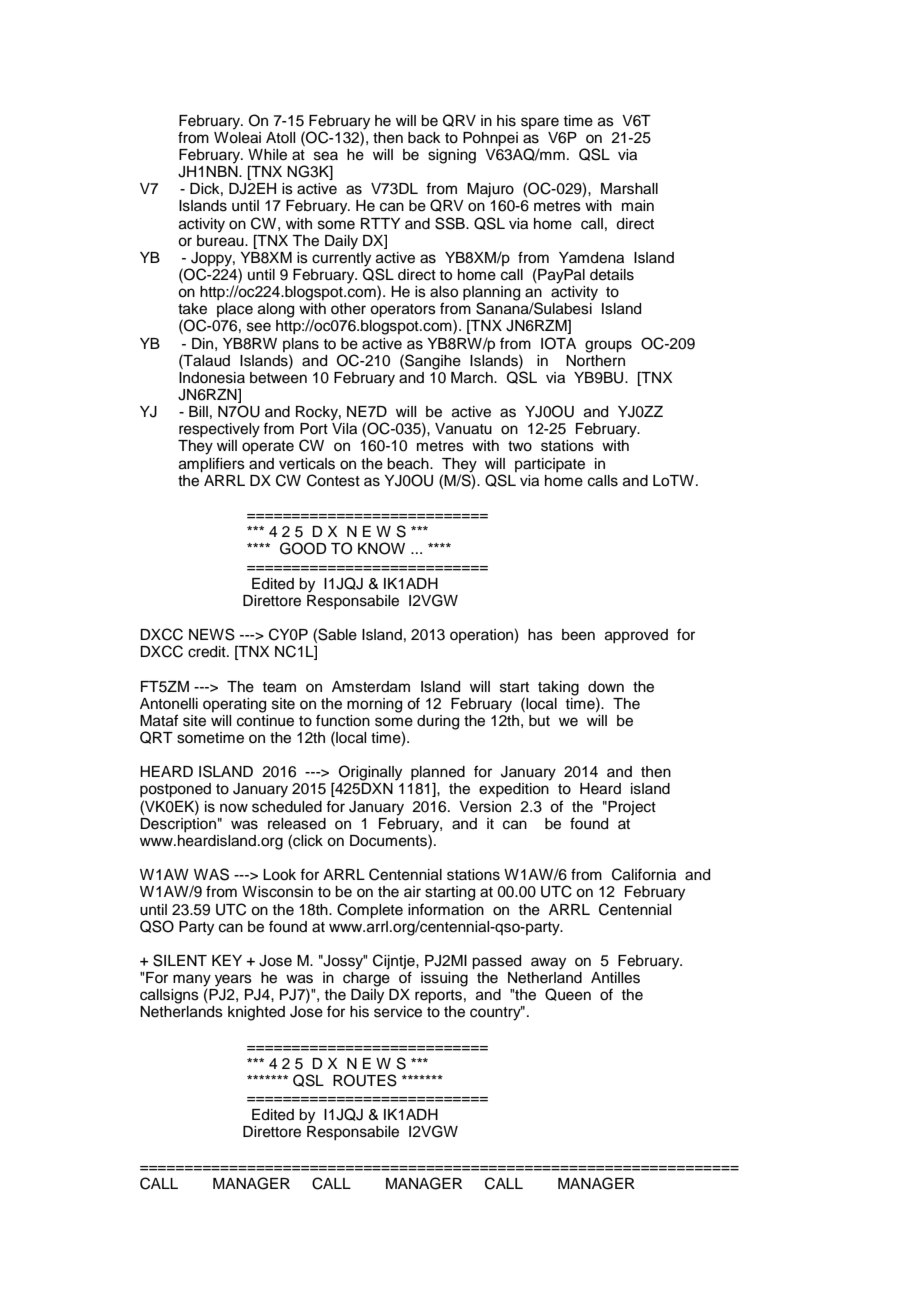  I want to click on beach, so click(409, 464).
